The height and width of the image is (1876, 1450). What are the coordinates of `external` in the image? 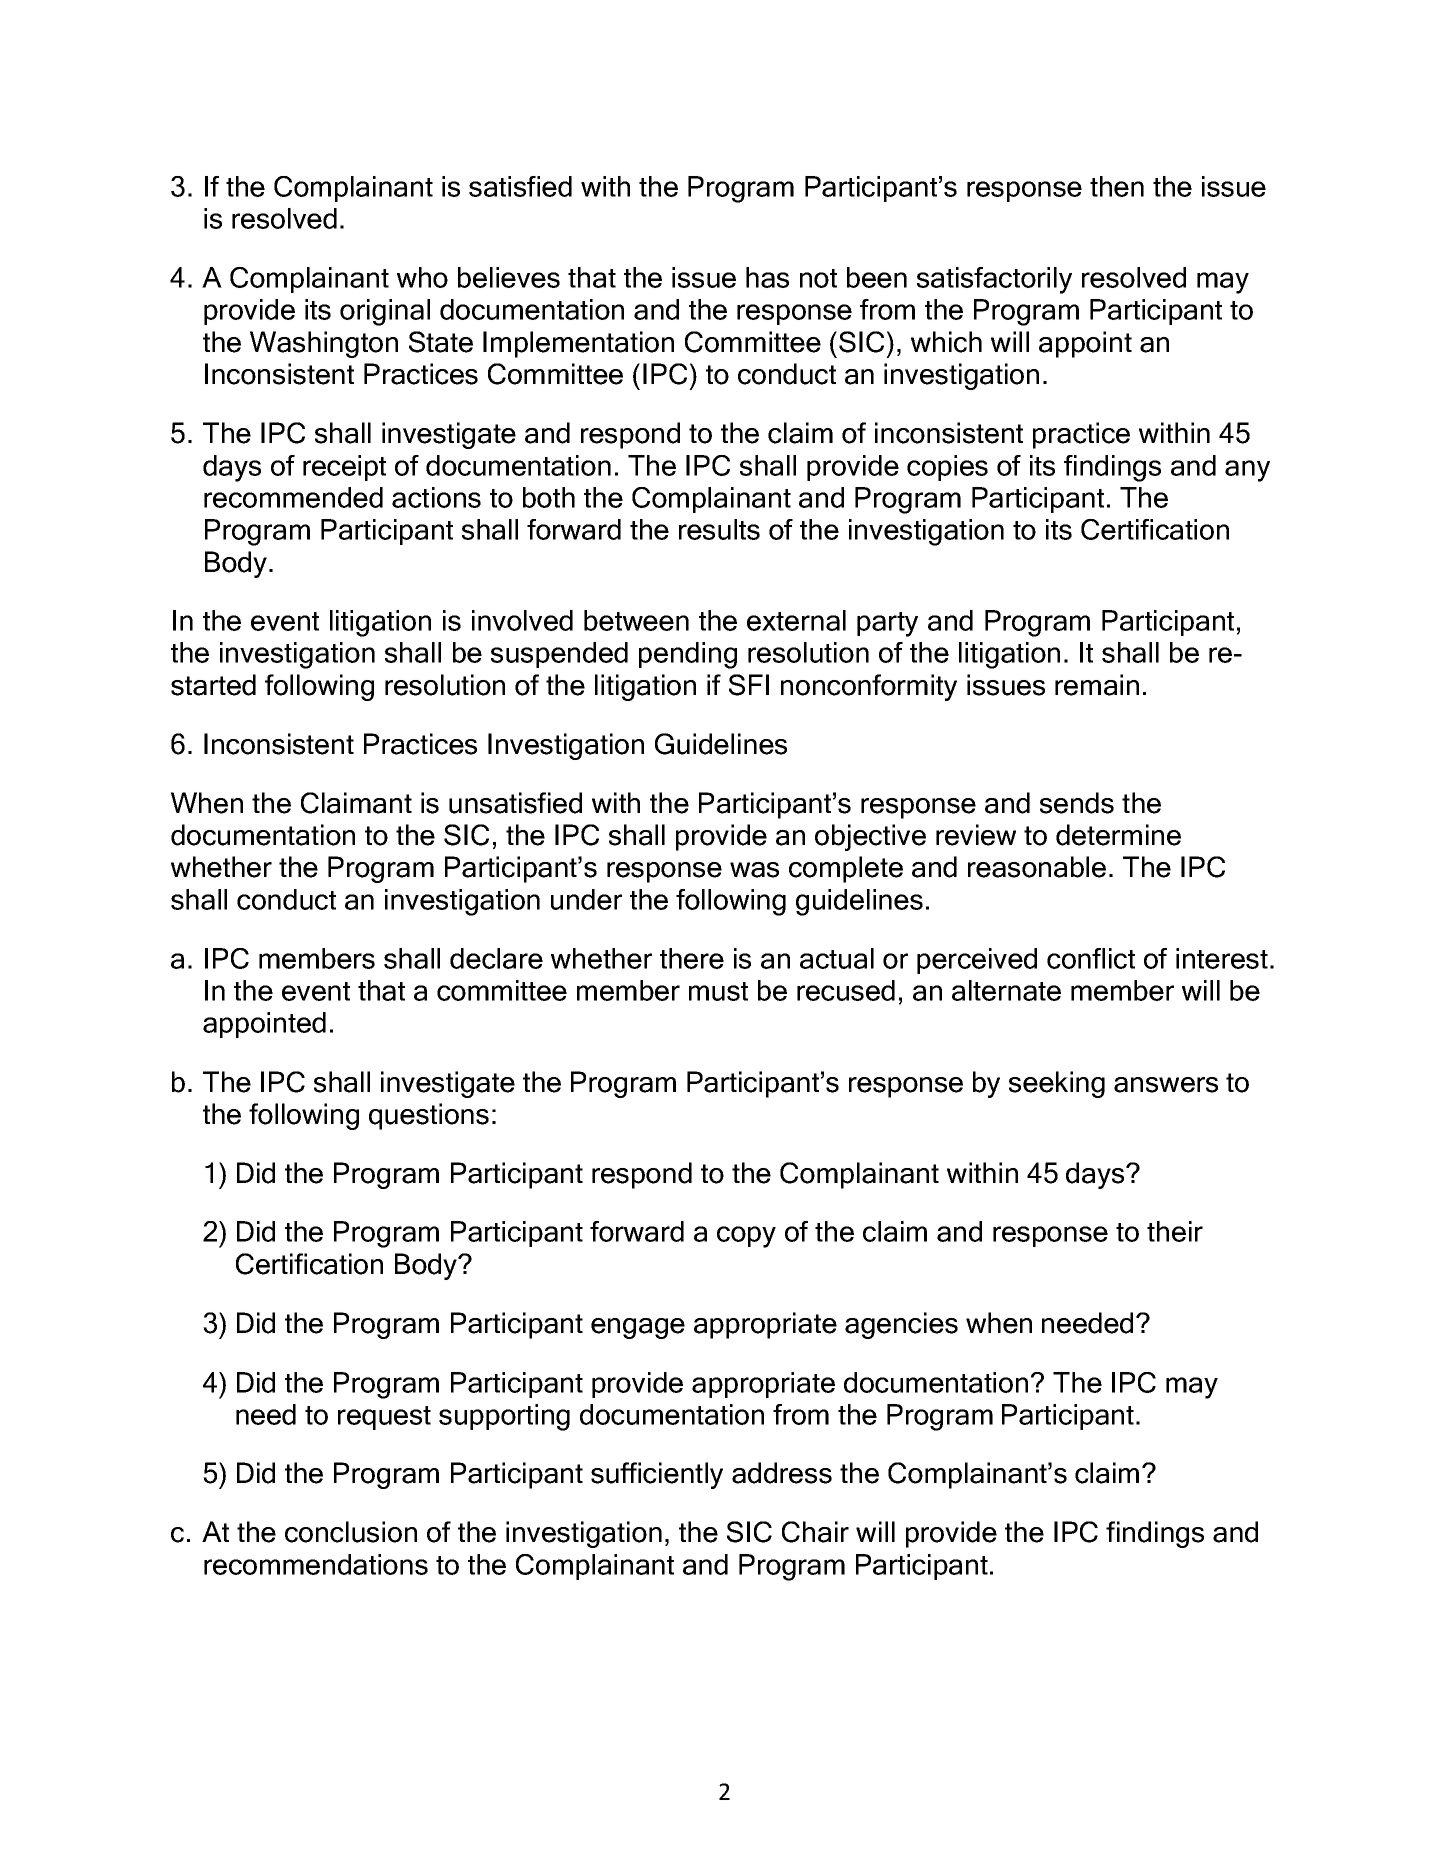 It's located at (796, 620).
